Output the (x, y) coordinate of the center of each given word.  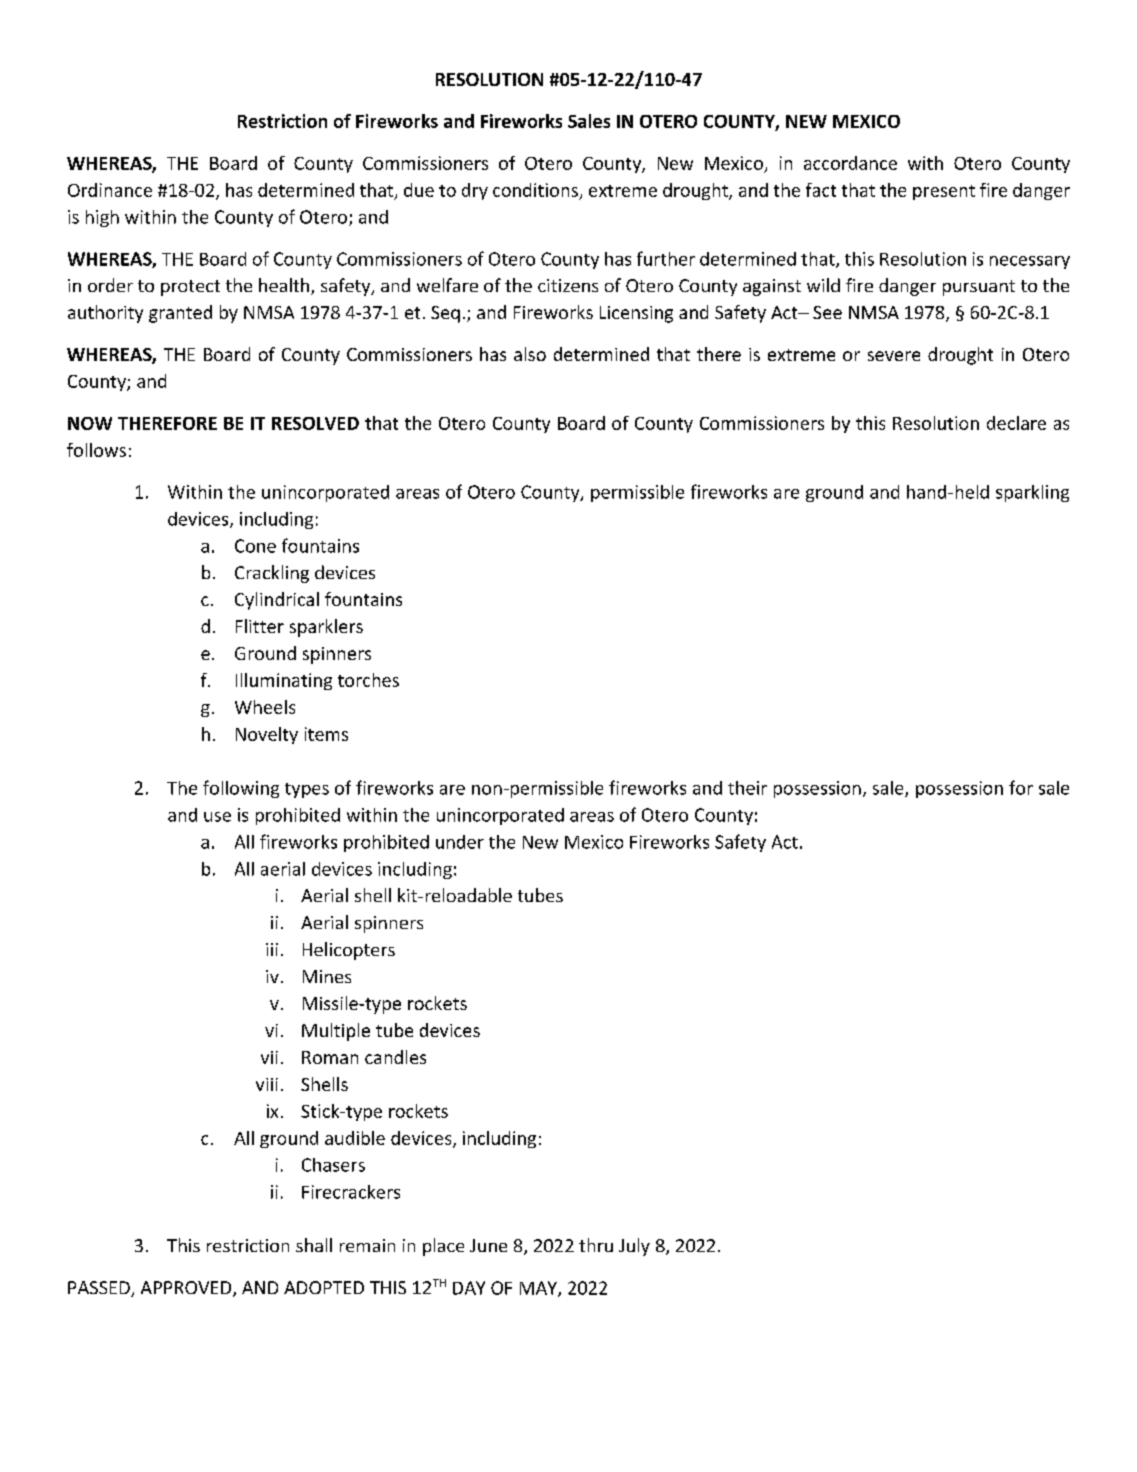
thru (596, 1245)
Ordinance (110, 190)
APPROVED (187, 1289)
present (944, 192)
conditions (535, 190)
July (634, 1247)
